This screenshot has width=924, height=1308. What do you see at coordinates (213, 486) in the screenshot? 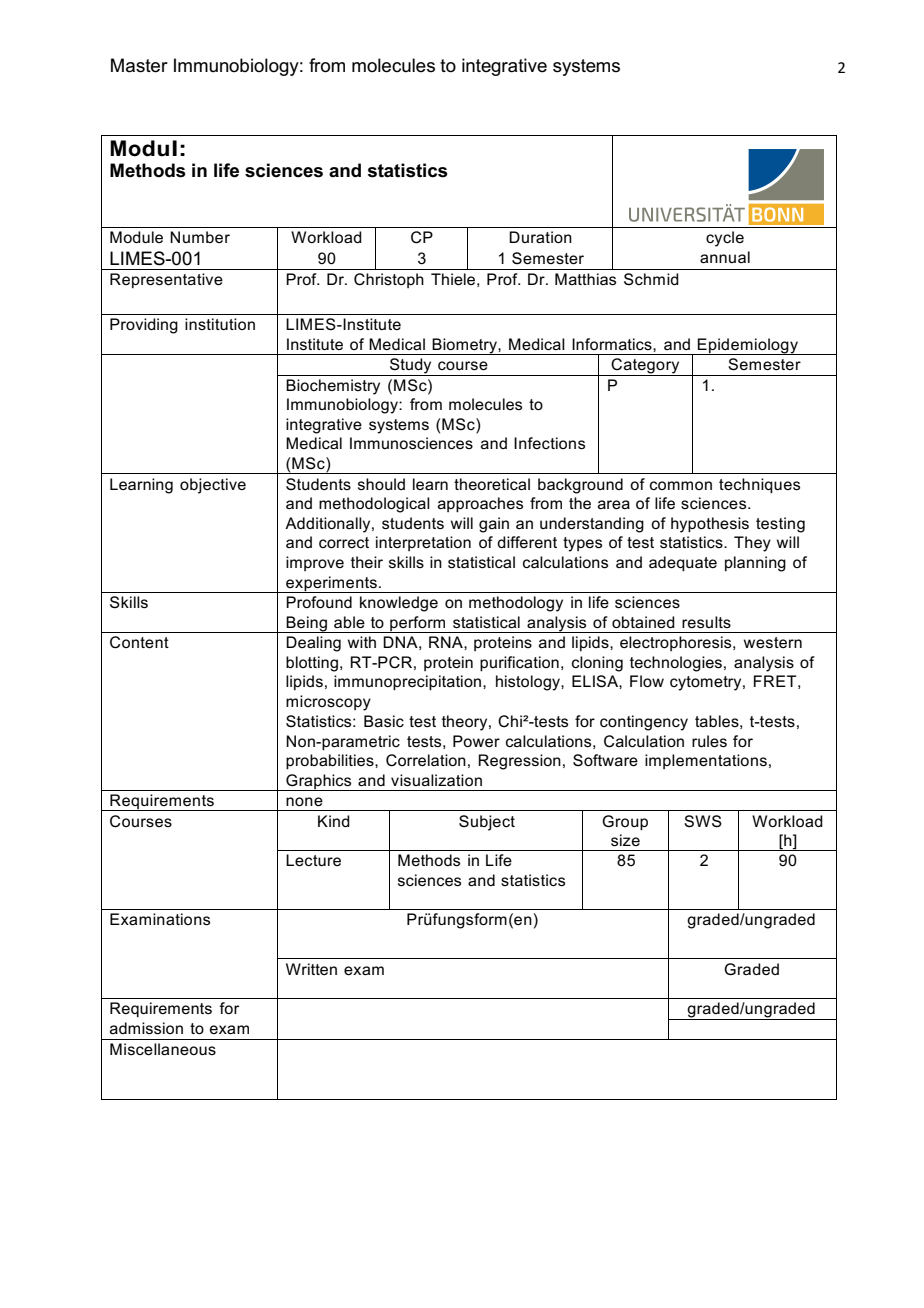
I see `objective` at bounding box center [213, 486].
